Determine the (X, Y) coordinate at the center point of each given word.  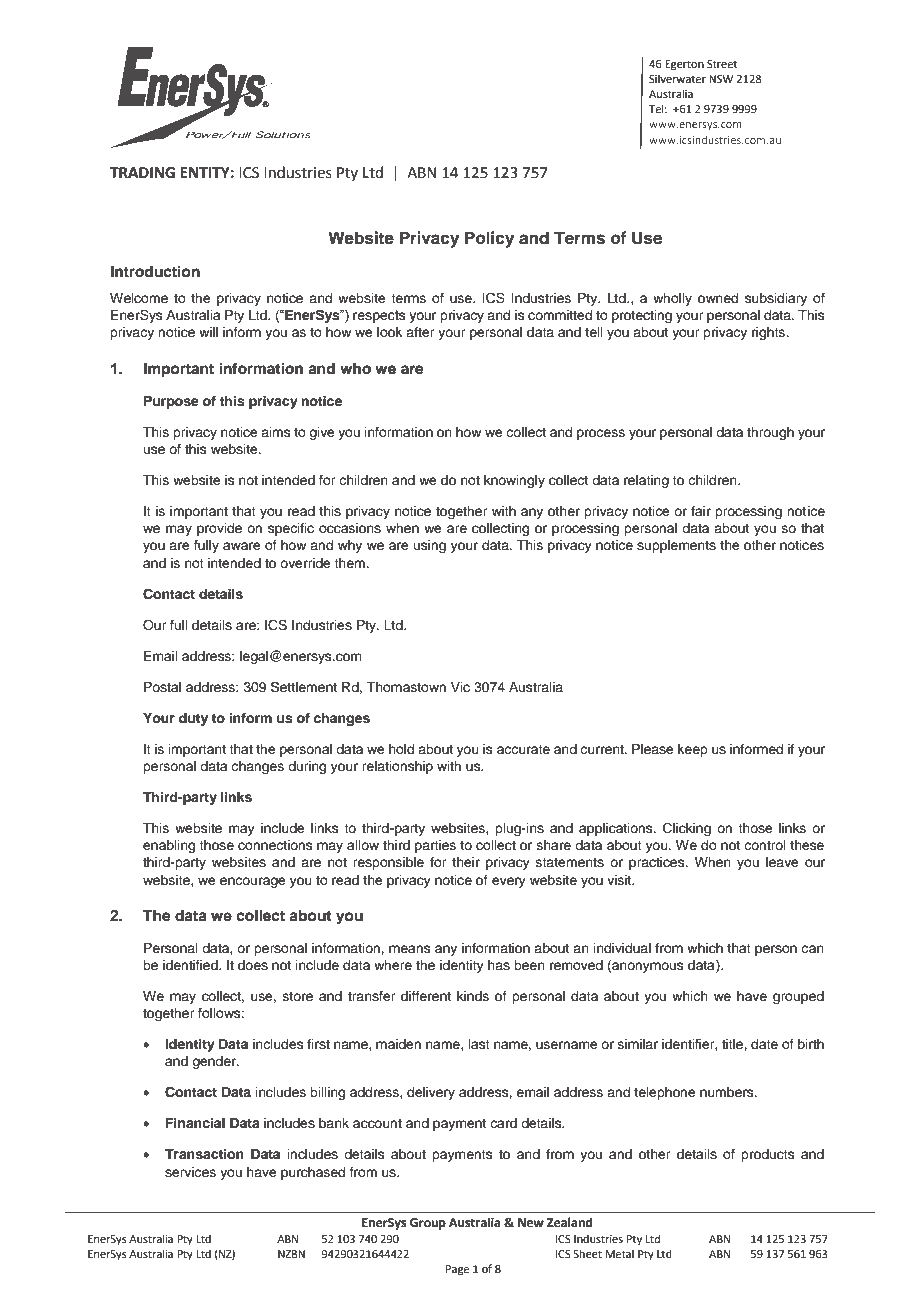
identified (191, 965)
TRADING (142, 173)
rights (769, 333)
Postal (162, 687)
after (420, 332)
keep (693, 750)
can (812, 949)
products (768, 1155)
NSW (721, 79)
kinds (473, 996)
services (190, 1172)
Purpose (171, 402)
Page (457, 1270)
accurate (523, 749)
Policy (489, 239)
